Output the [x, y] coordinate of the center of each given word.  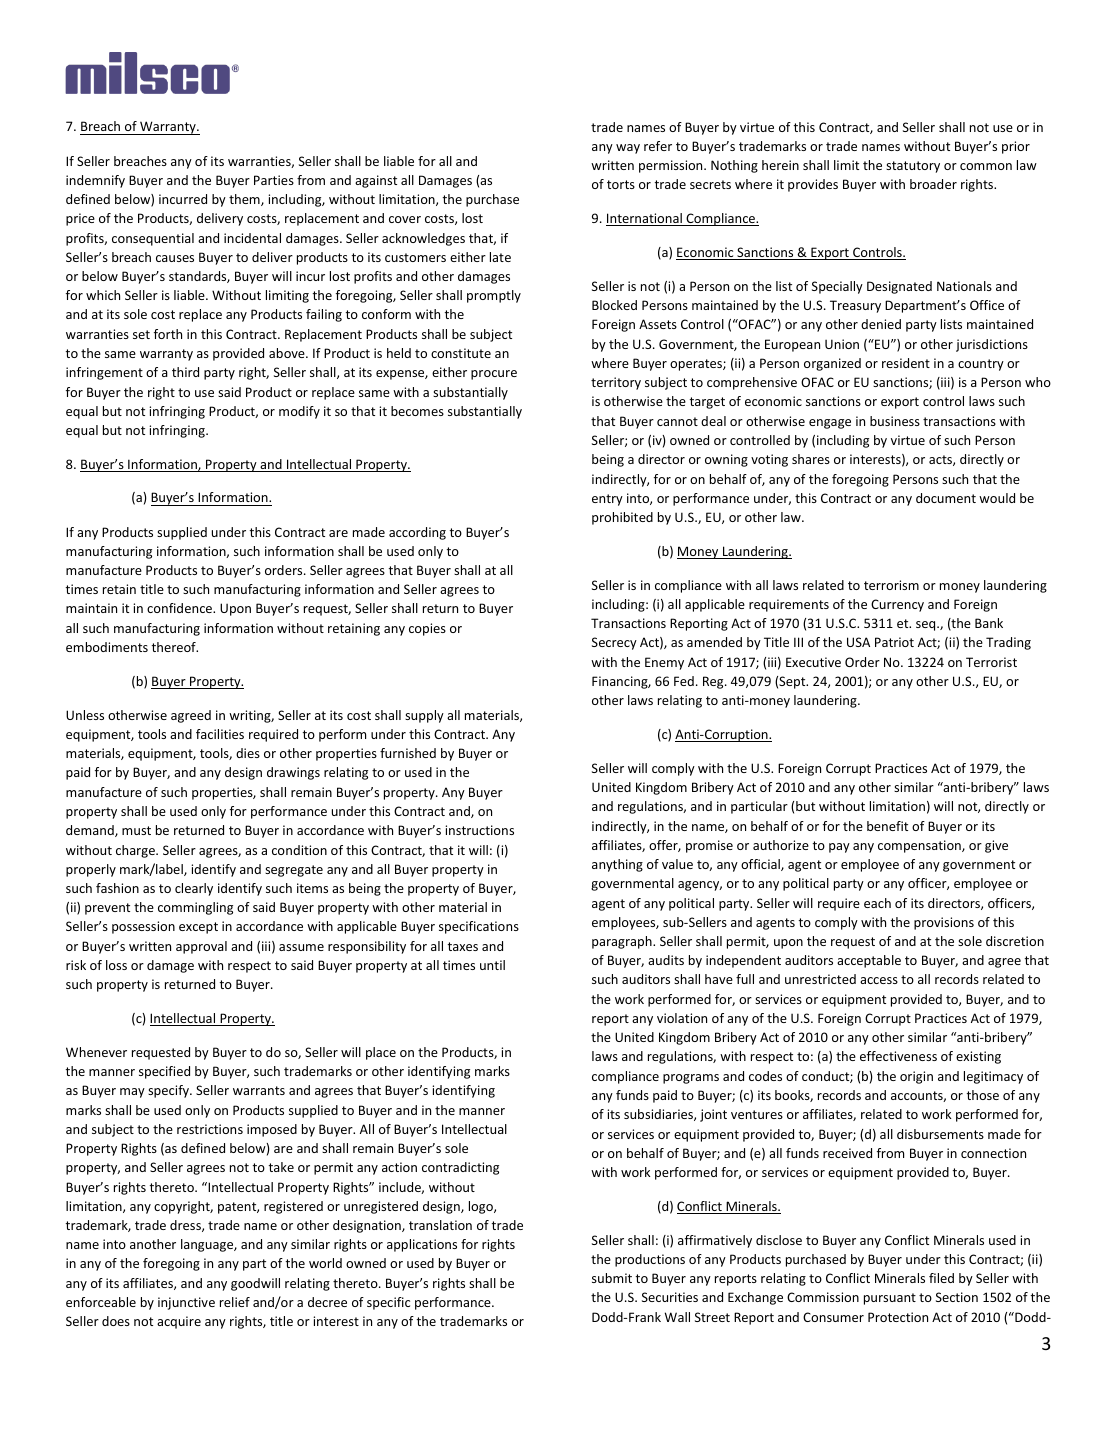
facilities [220, 734]
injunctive [186, 1303]
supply [424, 716]
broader [933, 184]
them [245, 200]
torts [621, 184]
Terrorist [991, 662]
